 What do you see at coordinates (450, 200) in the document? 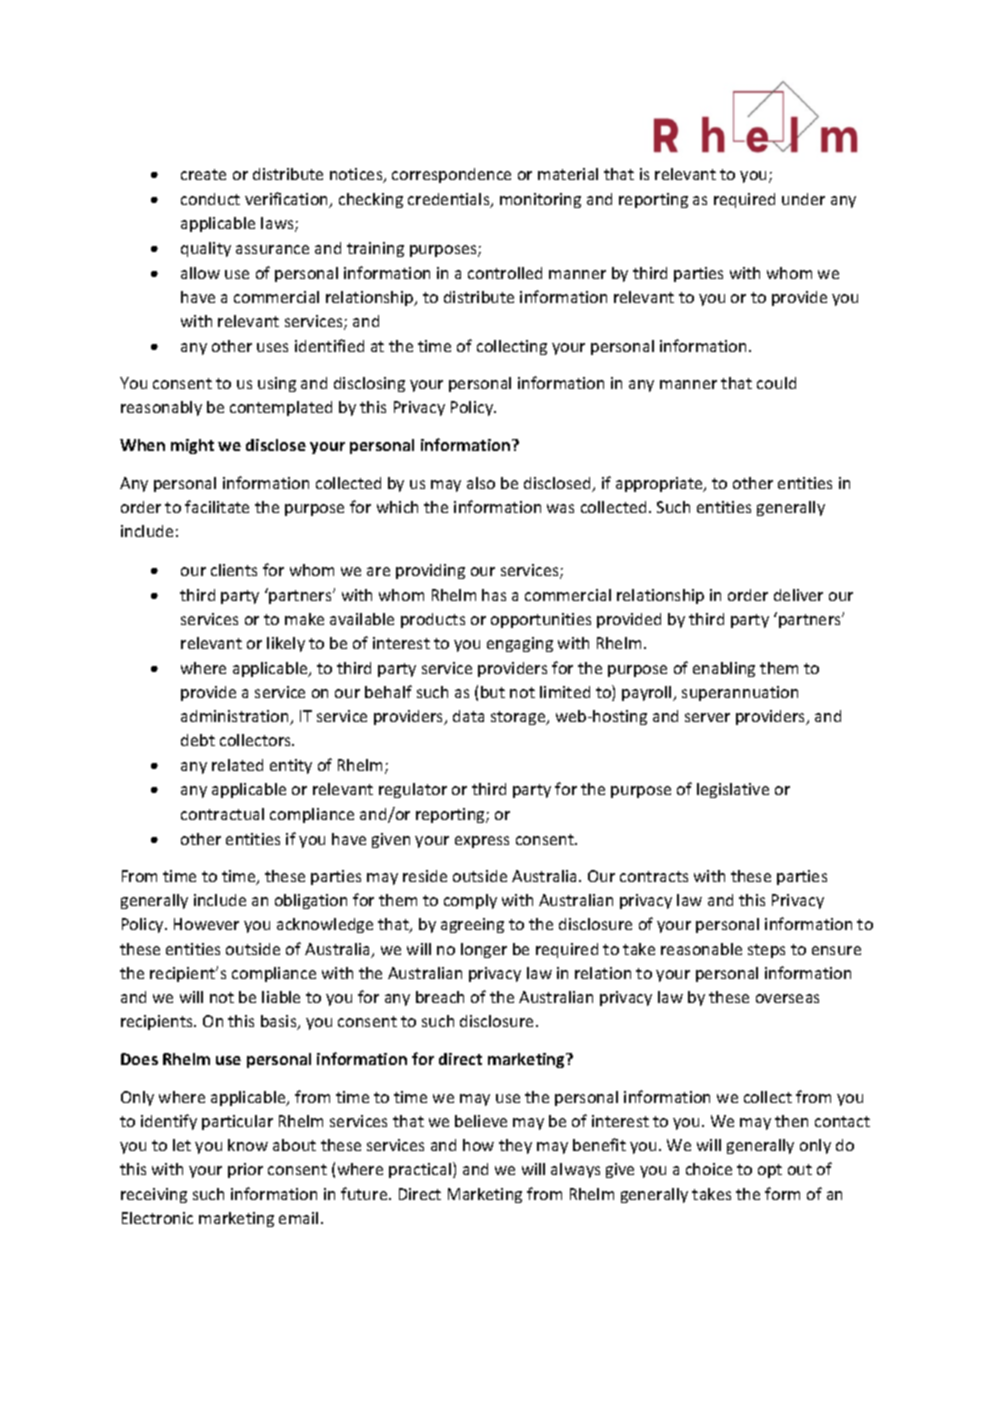
I see `credentials` at bounding box center [450, 200].
